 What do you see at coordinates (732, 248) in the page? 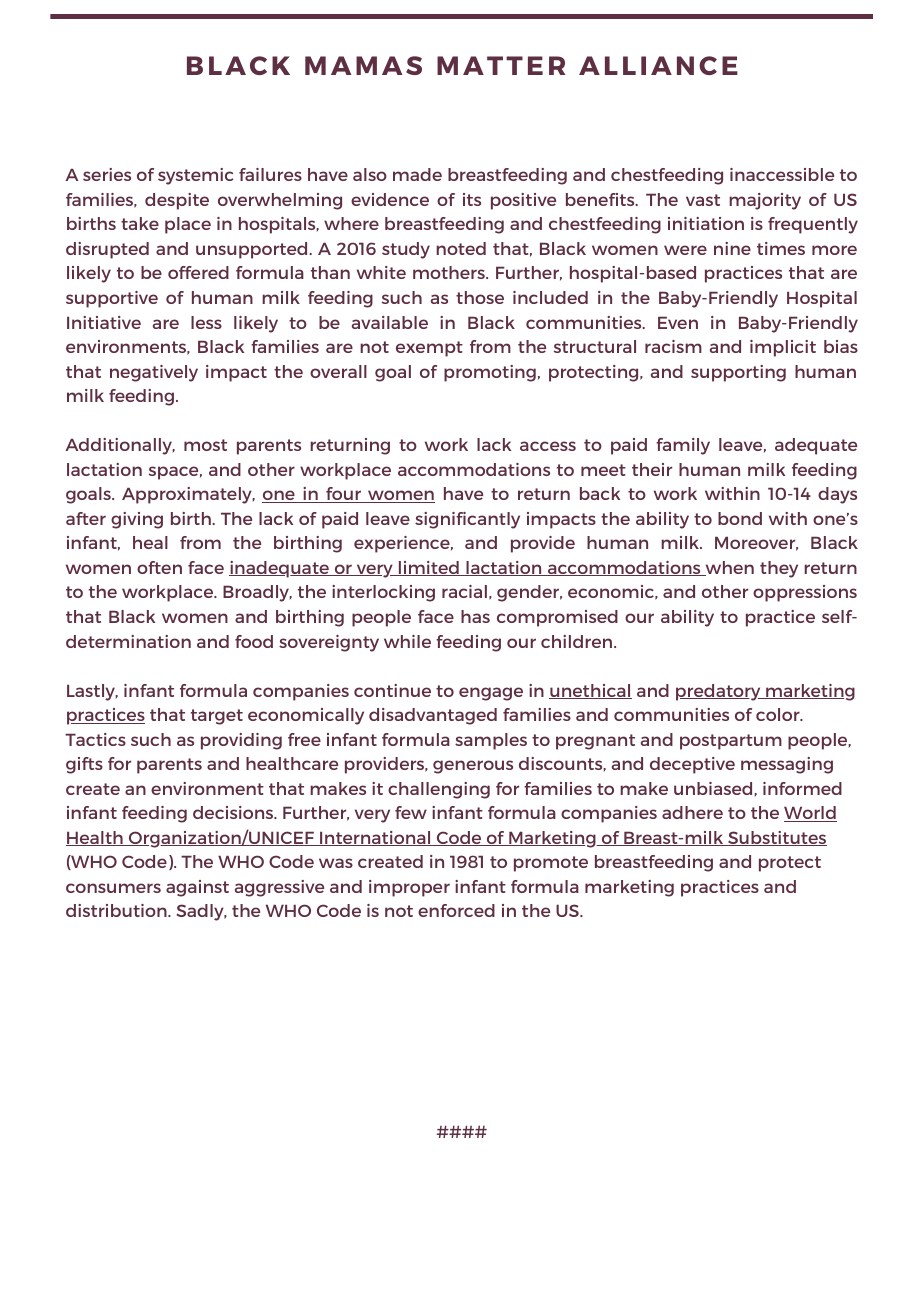
I see `nine` at bounding box center [732, 248].
